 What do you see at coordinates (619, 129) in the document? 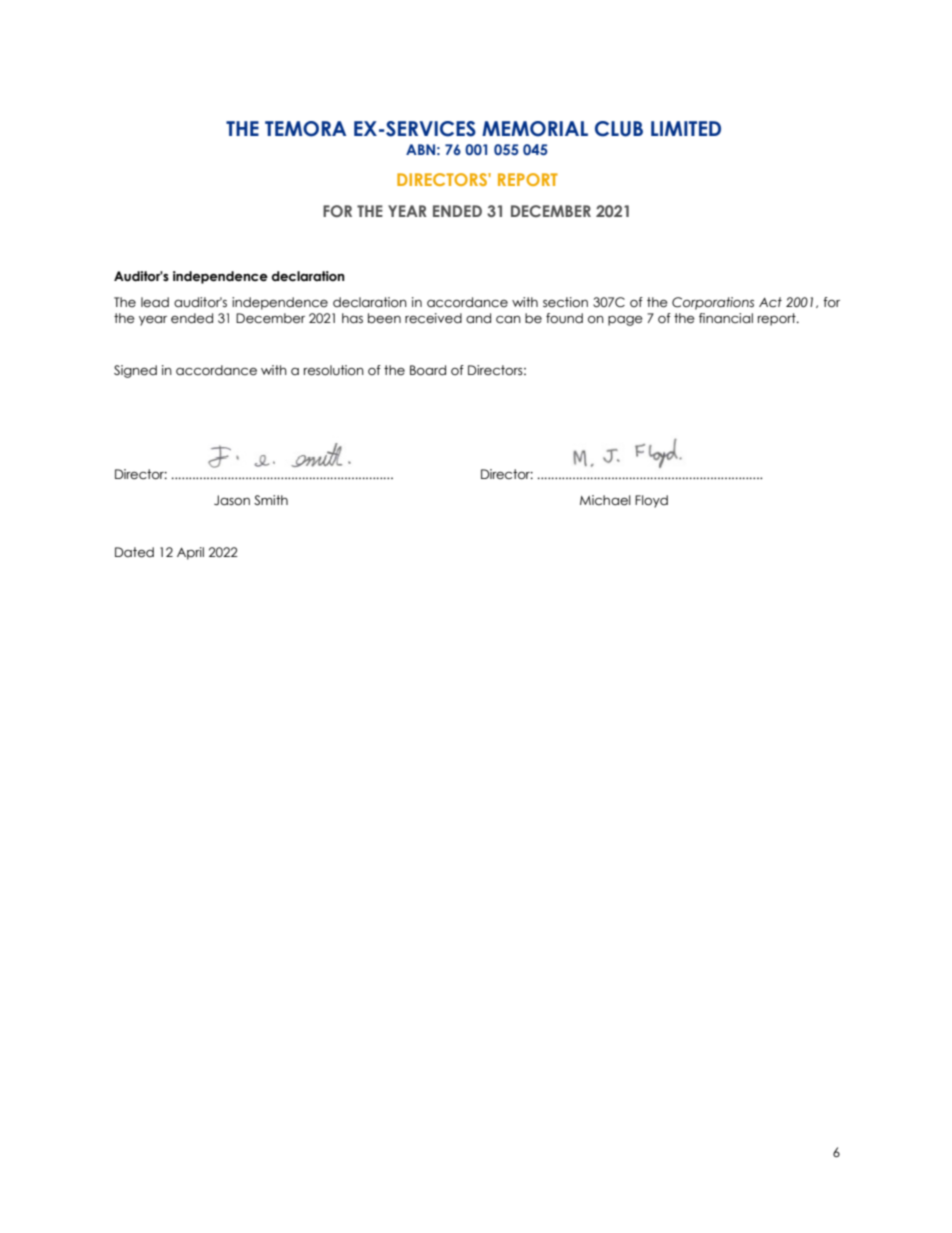
I see `CLUB` at bounding box center [619, 129].
